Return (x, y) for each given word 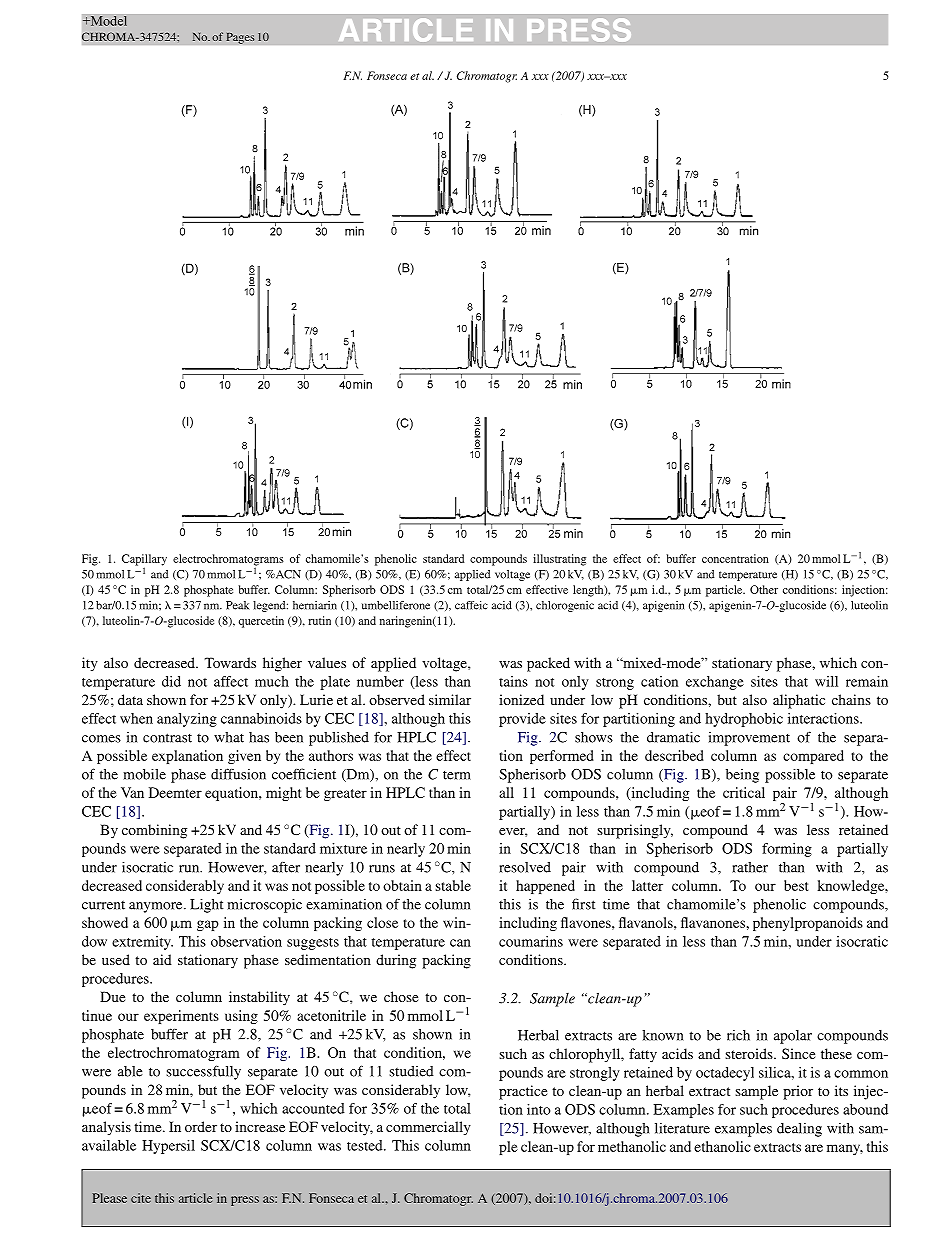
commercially (428, 1128)
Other (764, 589)
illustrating (559, 560)
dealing (799, 1130)
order (201, 1126)
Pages (240, 38)
